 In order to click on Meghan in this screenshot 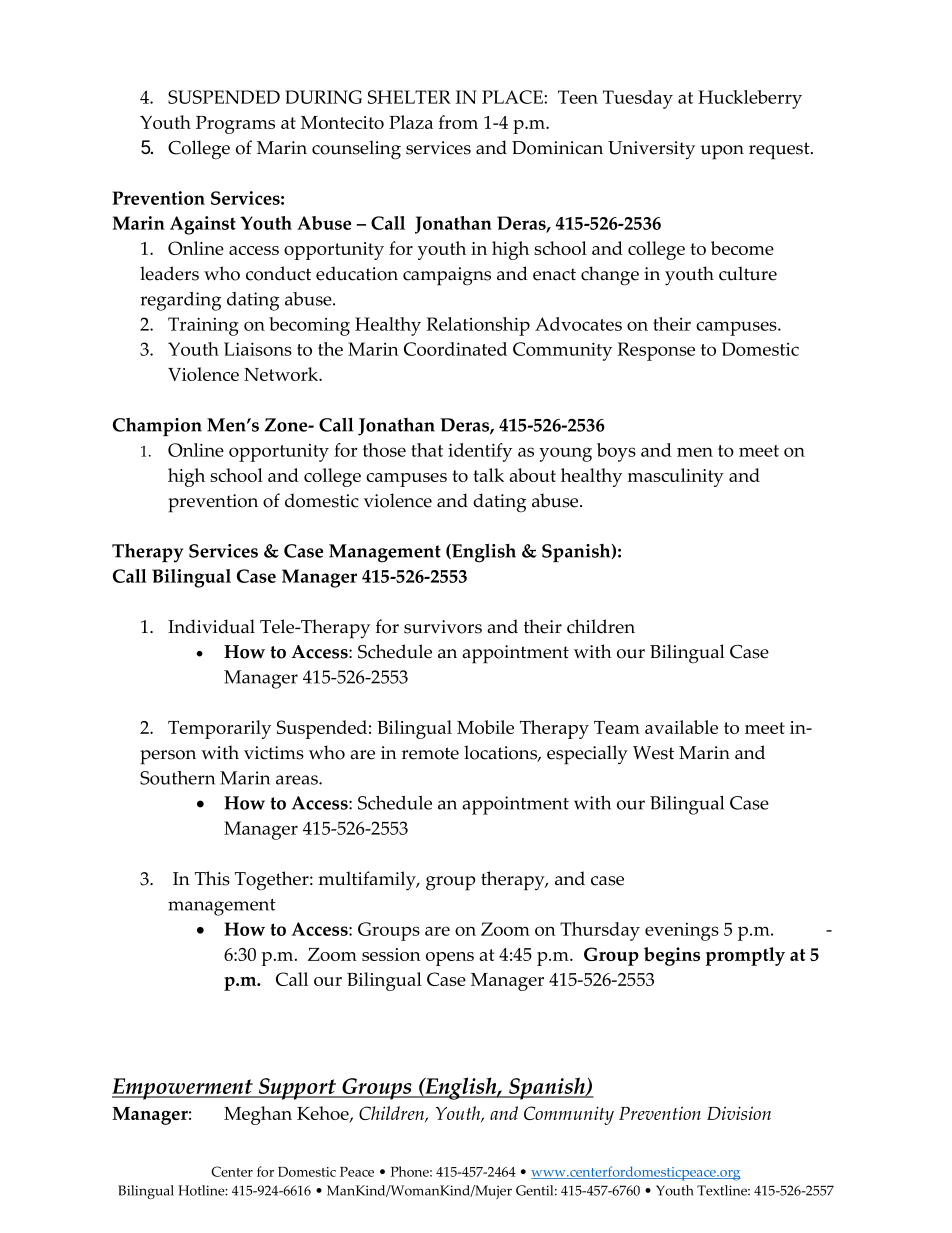, I will do `click(258, 1115)`.
